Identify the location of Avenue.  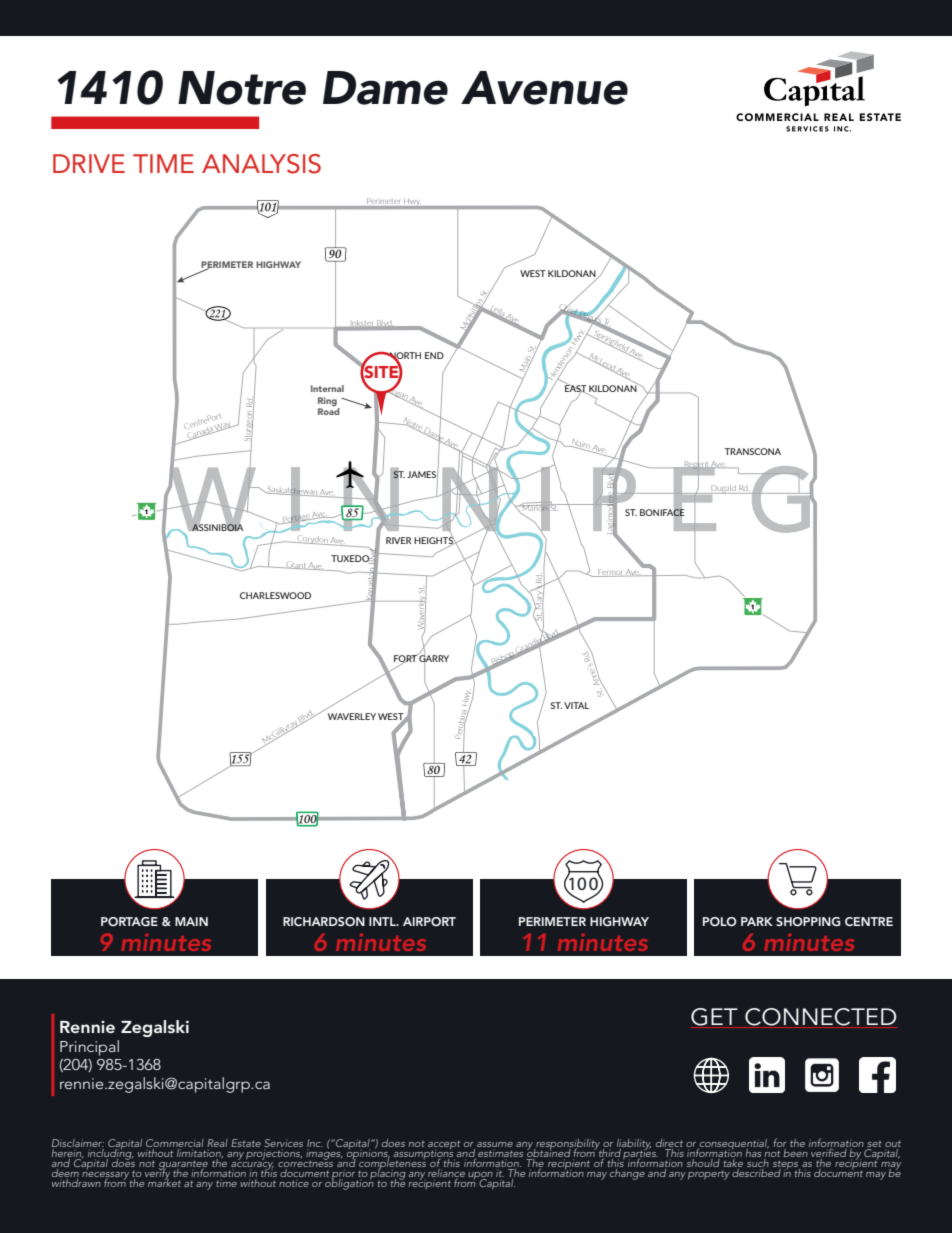
(544, 88).
